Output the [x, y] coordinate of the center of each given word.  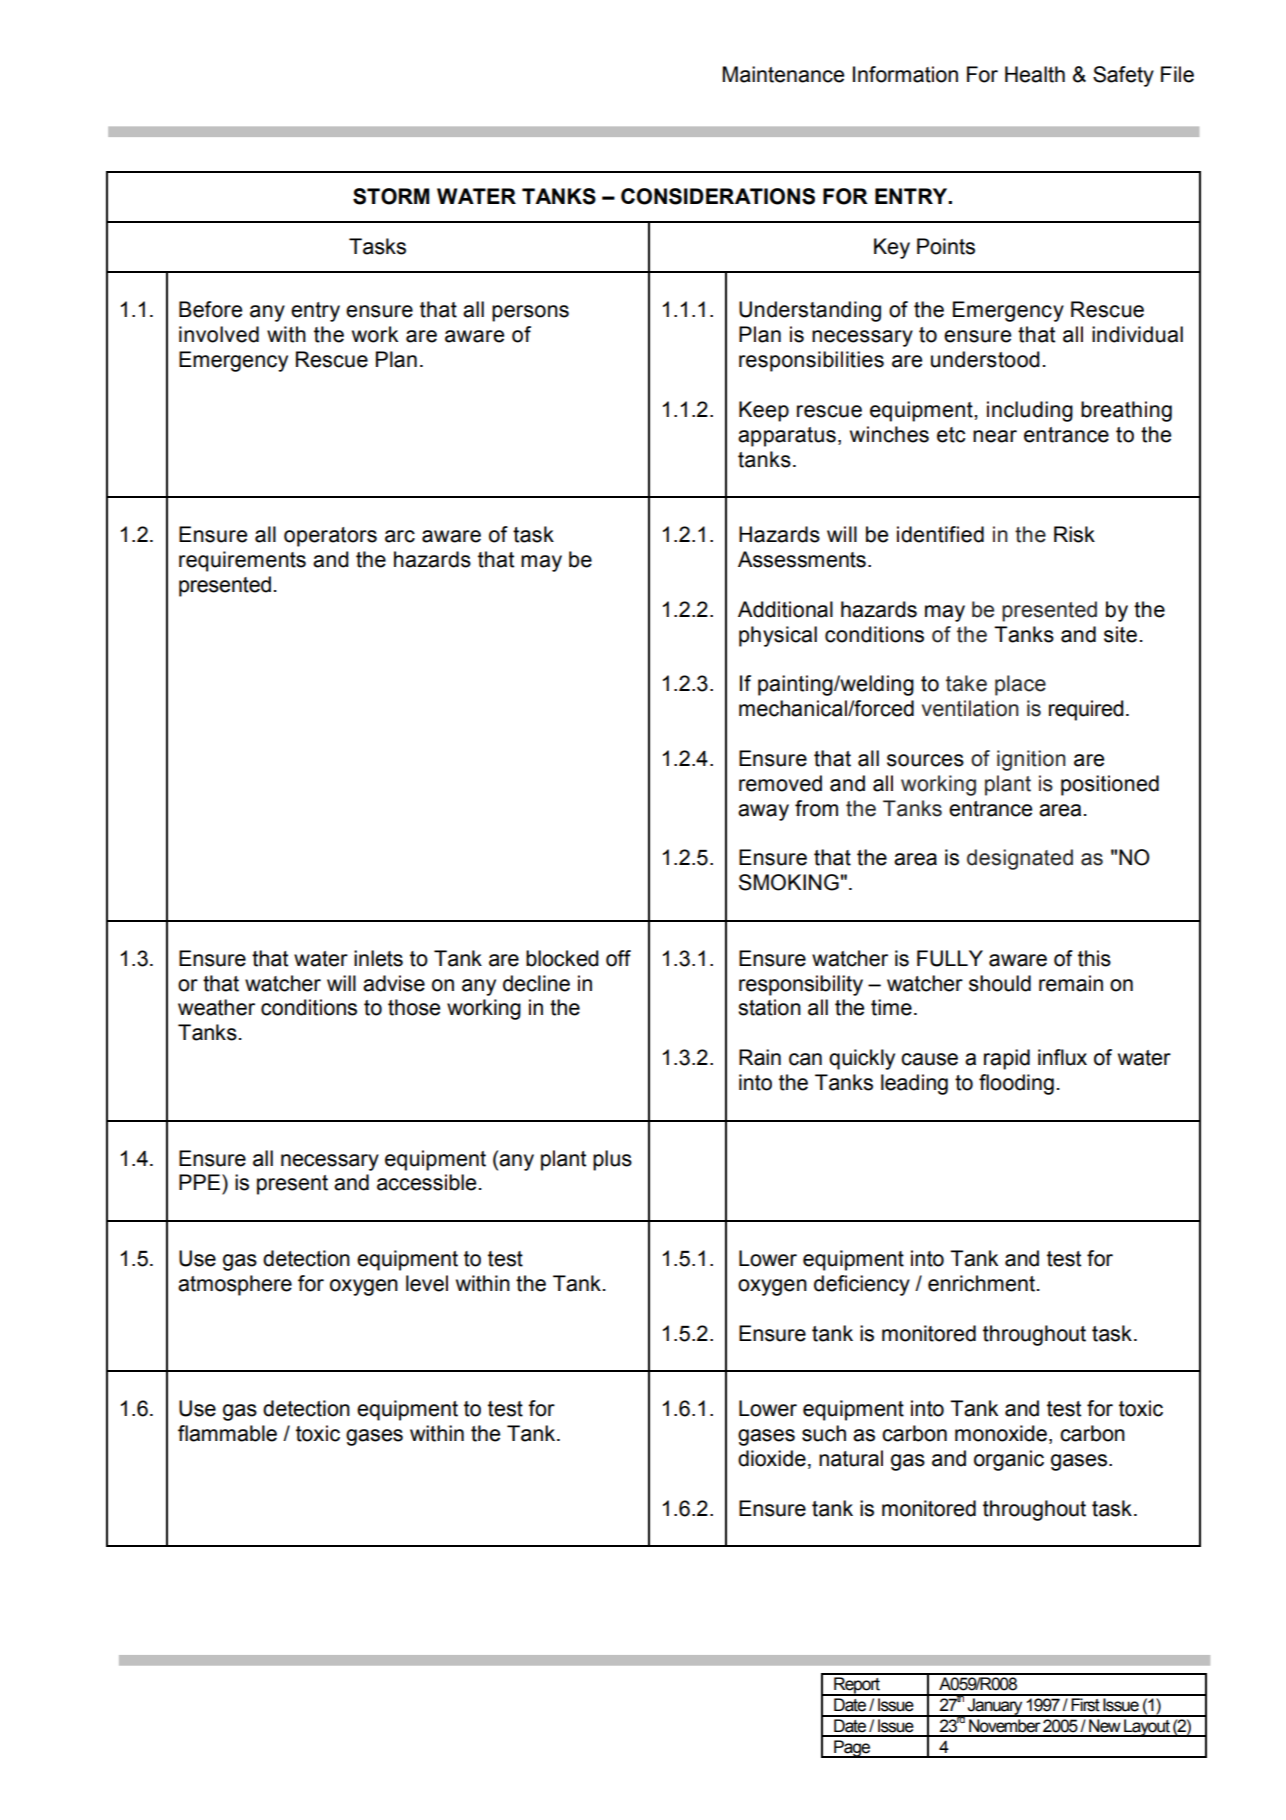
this [1094, 958]
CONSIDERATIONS [718, 196]
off [618, 958]
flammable [227, 1433]
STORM [391, 196]
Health [1035, 74]
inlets [378, 958]
